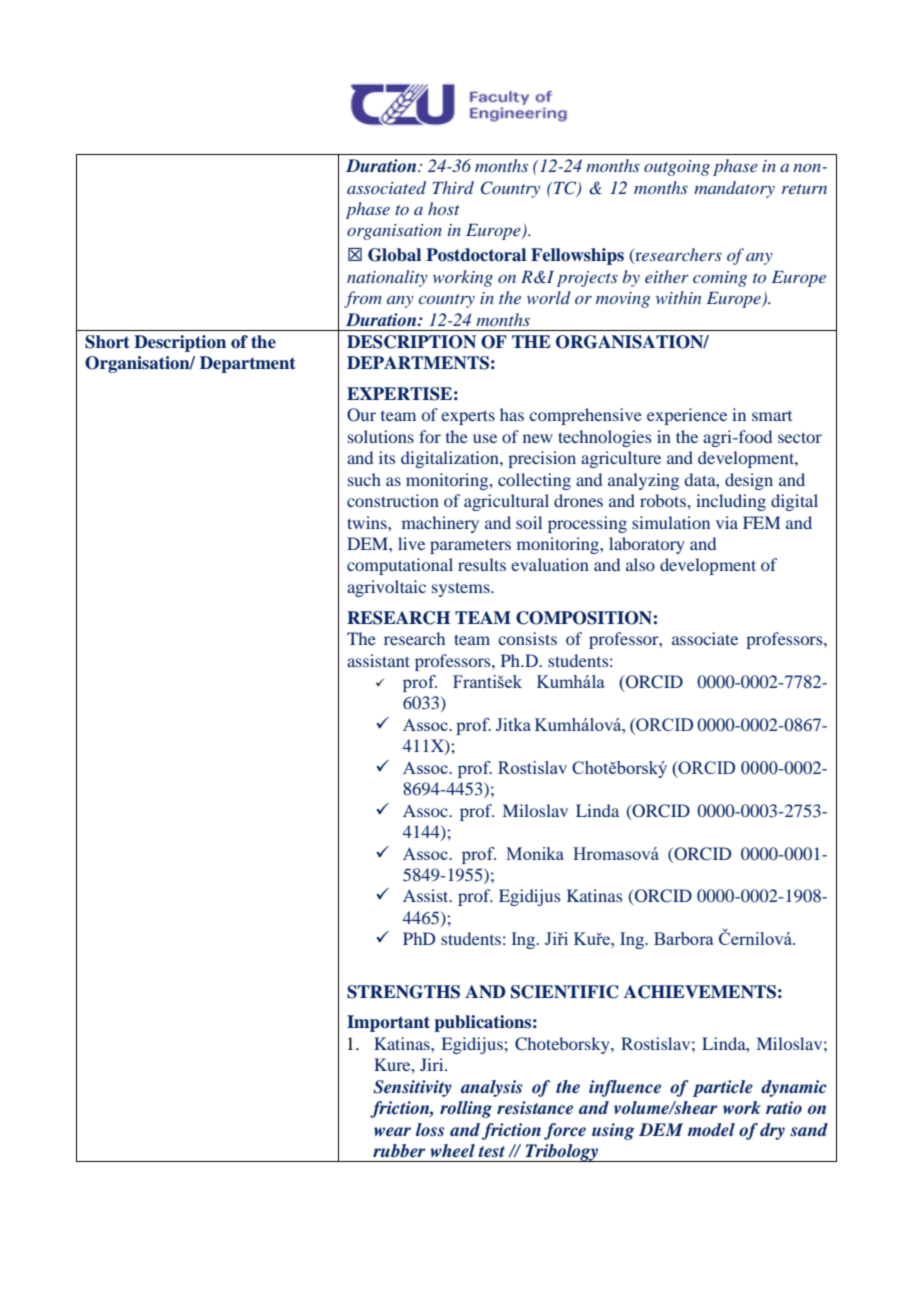 Image resolution: width=924 pixels, height=1308 pixels. What do you see at coordinates (527, 638) in the screenshot?
I see `consists` at bounding box center [527, 638].
